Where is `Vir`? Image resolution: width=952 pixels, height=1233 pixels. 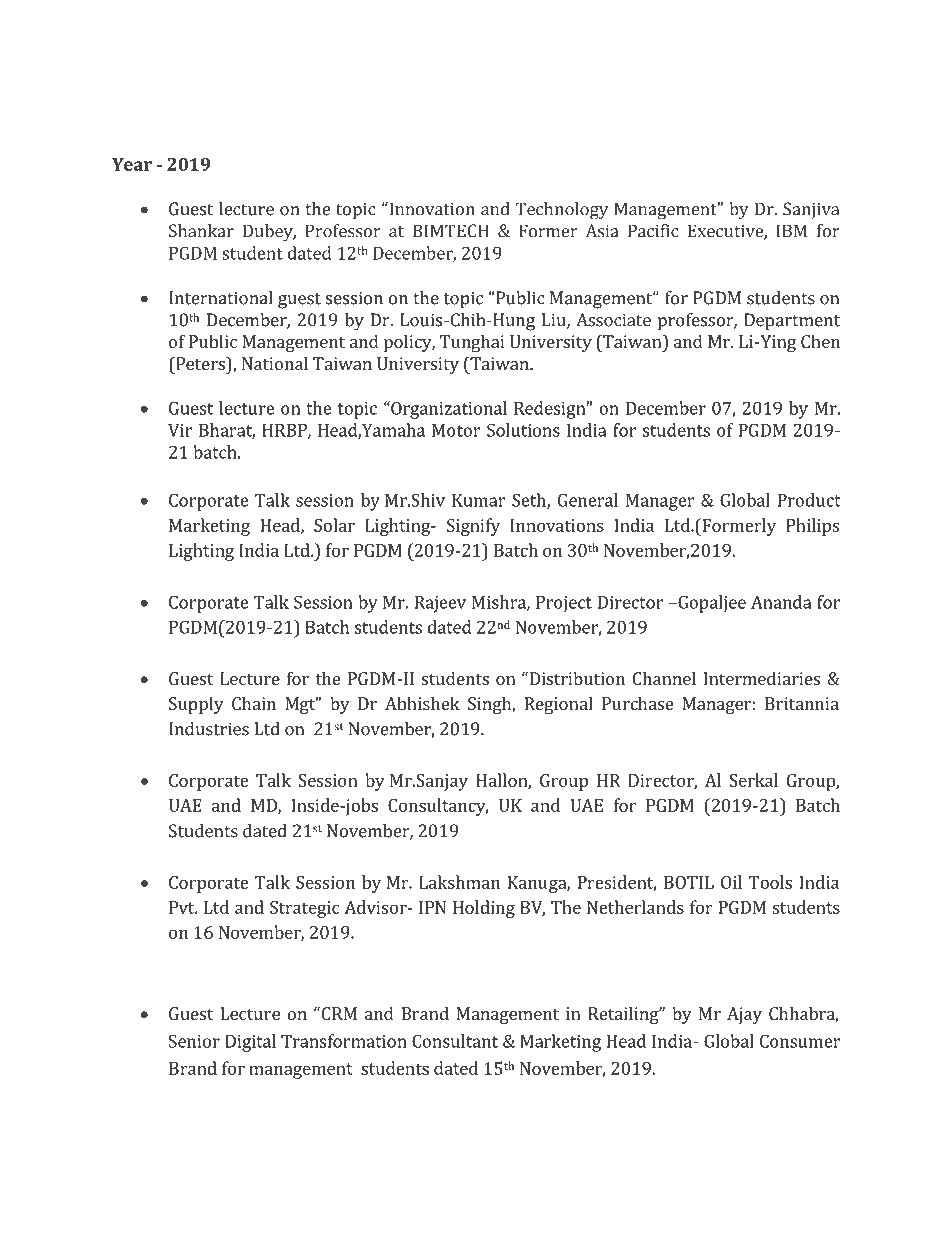
Vir is located at coordinates (180, 430).
